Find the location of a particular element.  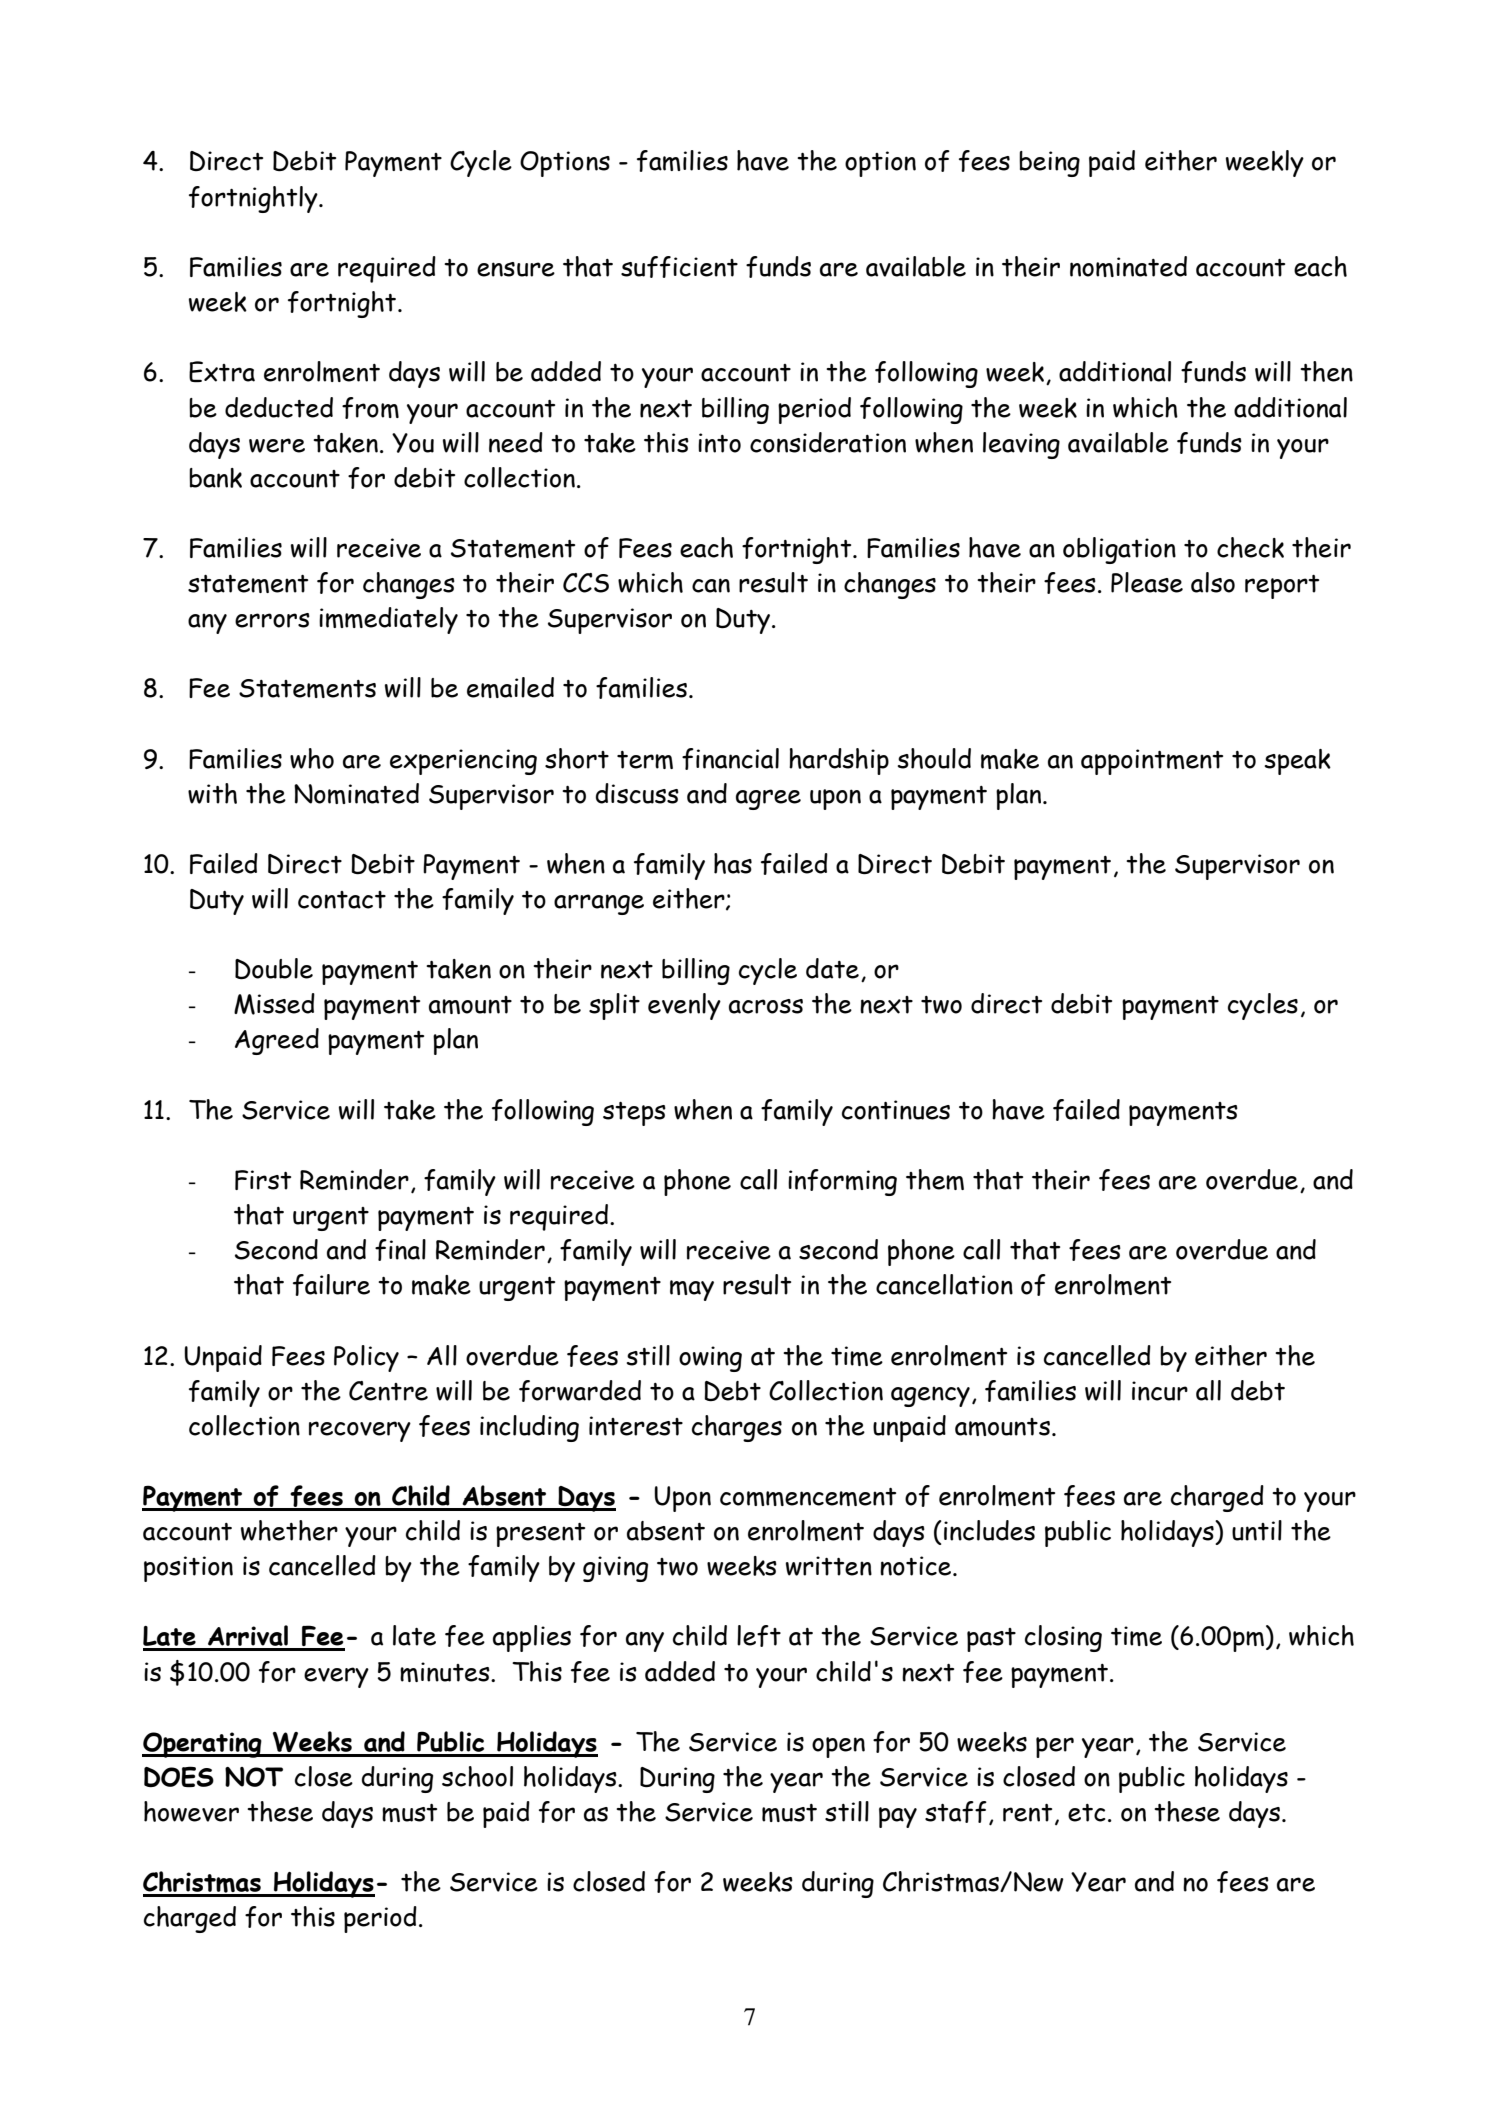

ensure is located at coordinates (516, 269).
